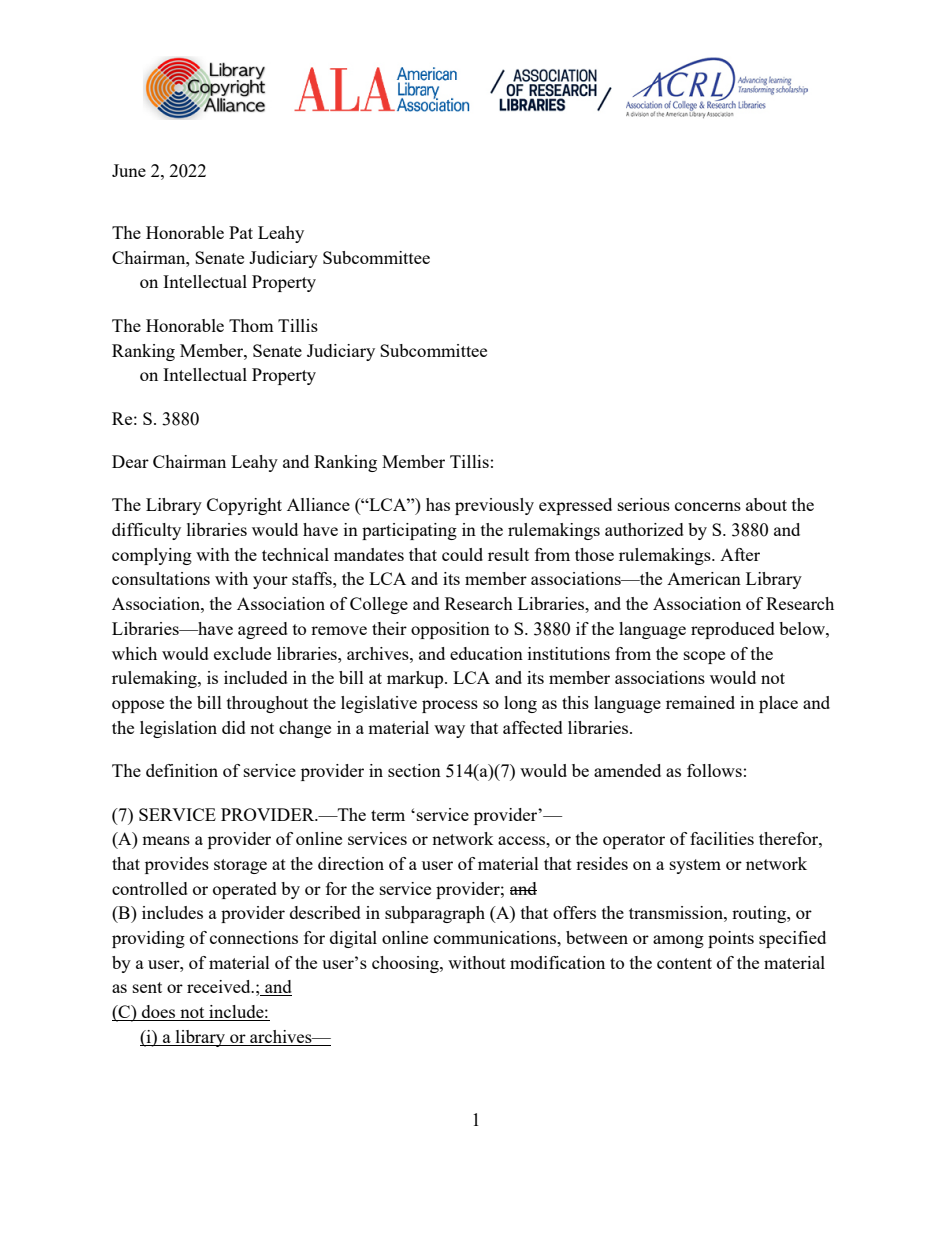  Describe the element at coordinates (684, 963) in the screenshot. I see `content` at that location.
